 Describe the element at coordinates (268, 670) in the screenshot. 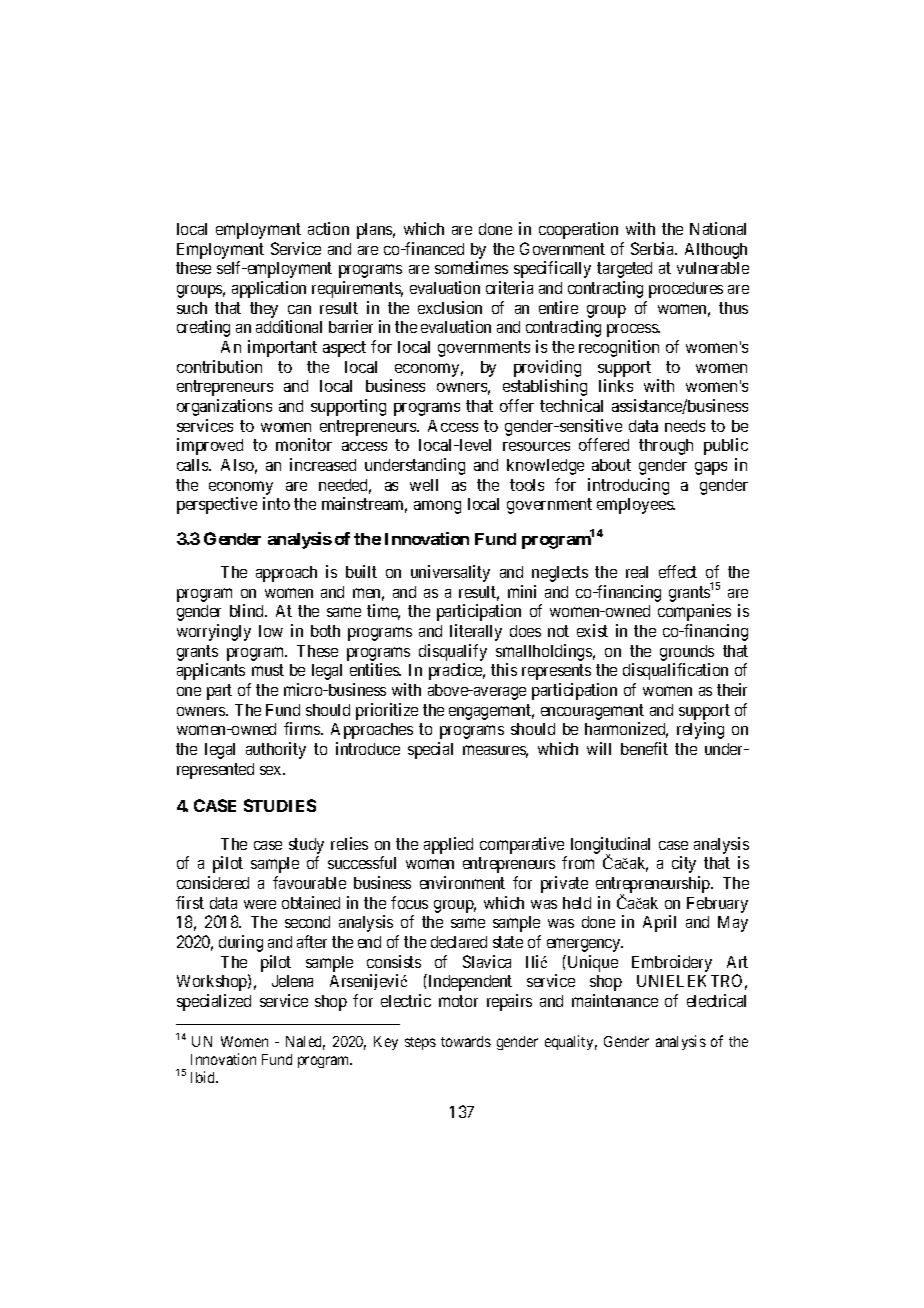

I see `must` at that location.
